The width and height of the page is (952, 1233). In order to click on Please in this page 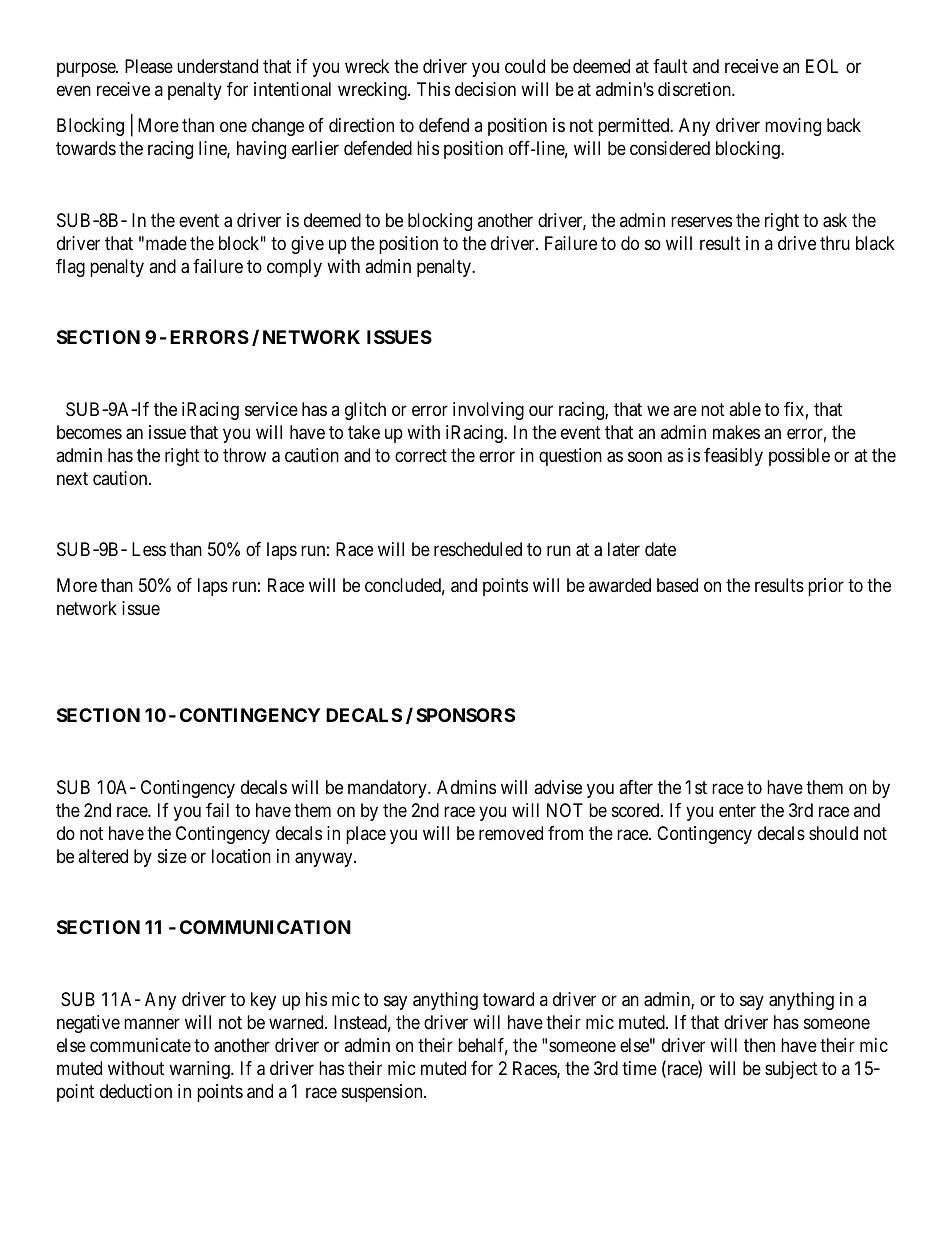, I will do `click(149, 66)`.
